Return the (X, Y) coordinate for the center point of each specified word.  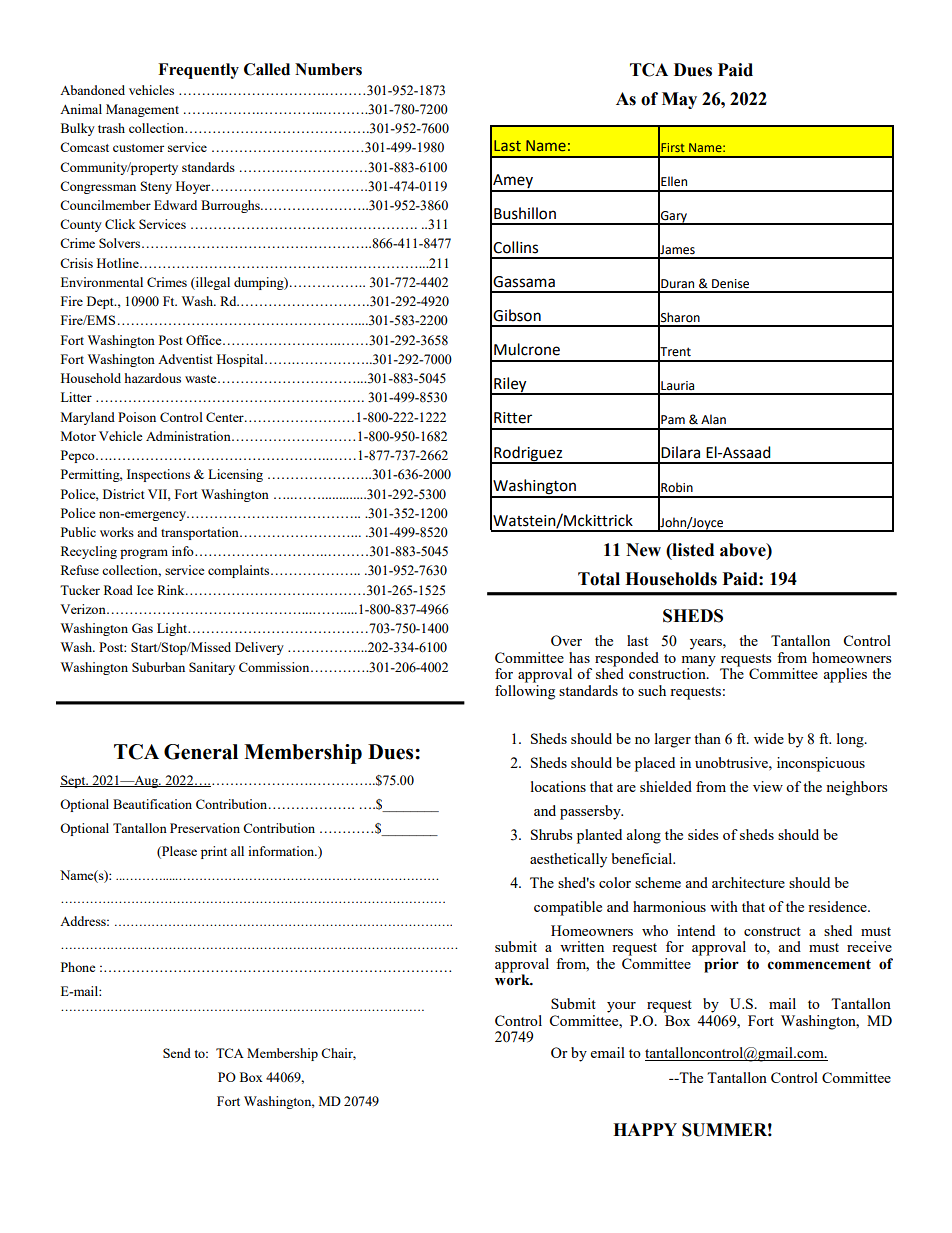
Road (118, 590)
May (679, 100)
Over (566, 640)
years (707, 644)
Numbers (328, 69)
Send (177, 1053)
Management (142, 110)
